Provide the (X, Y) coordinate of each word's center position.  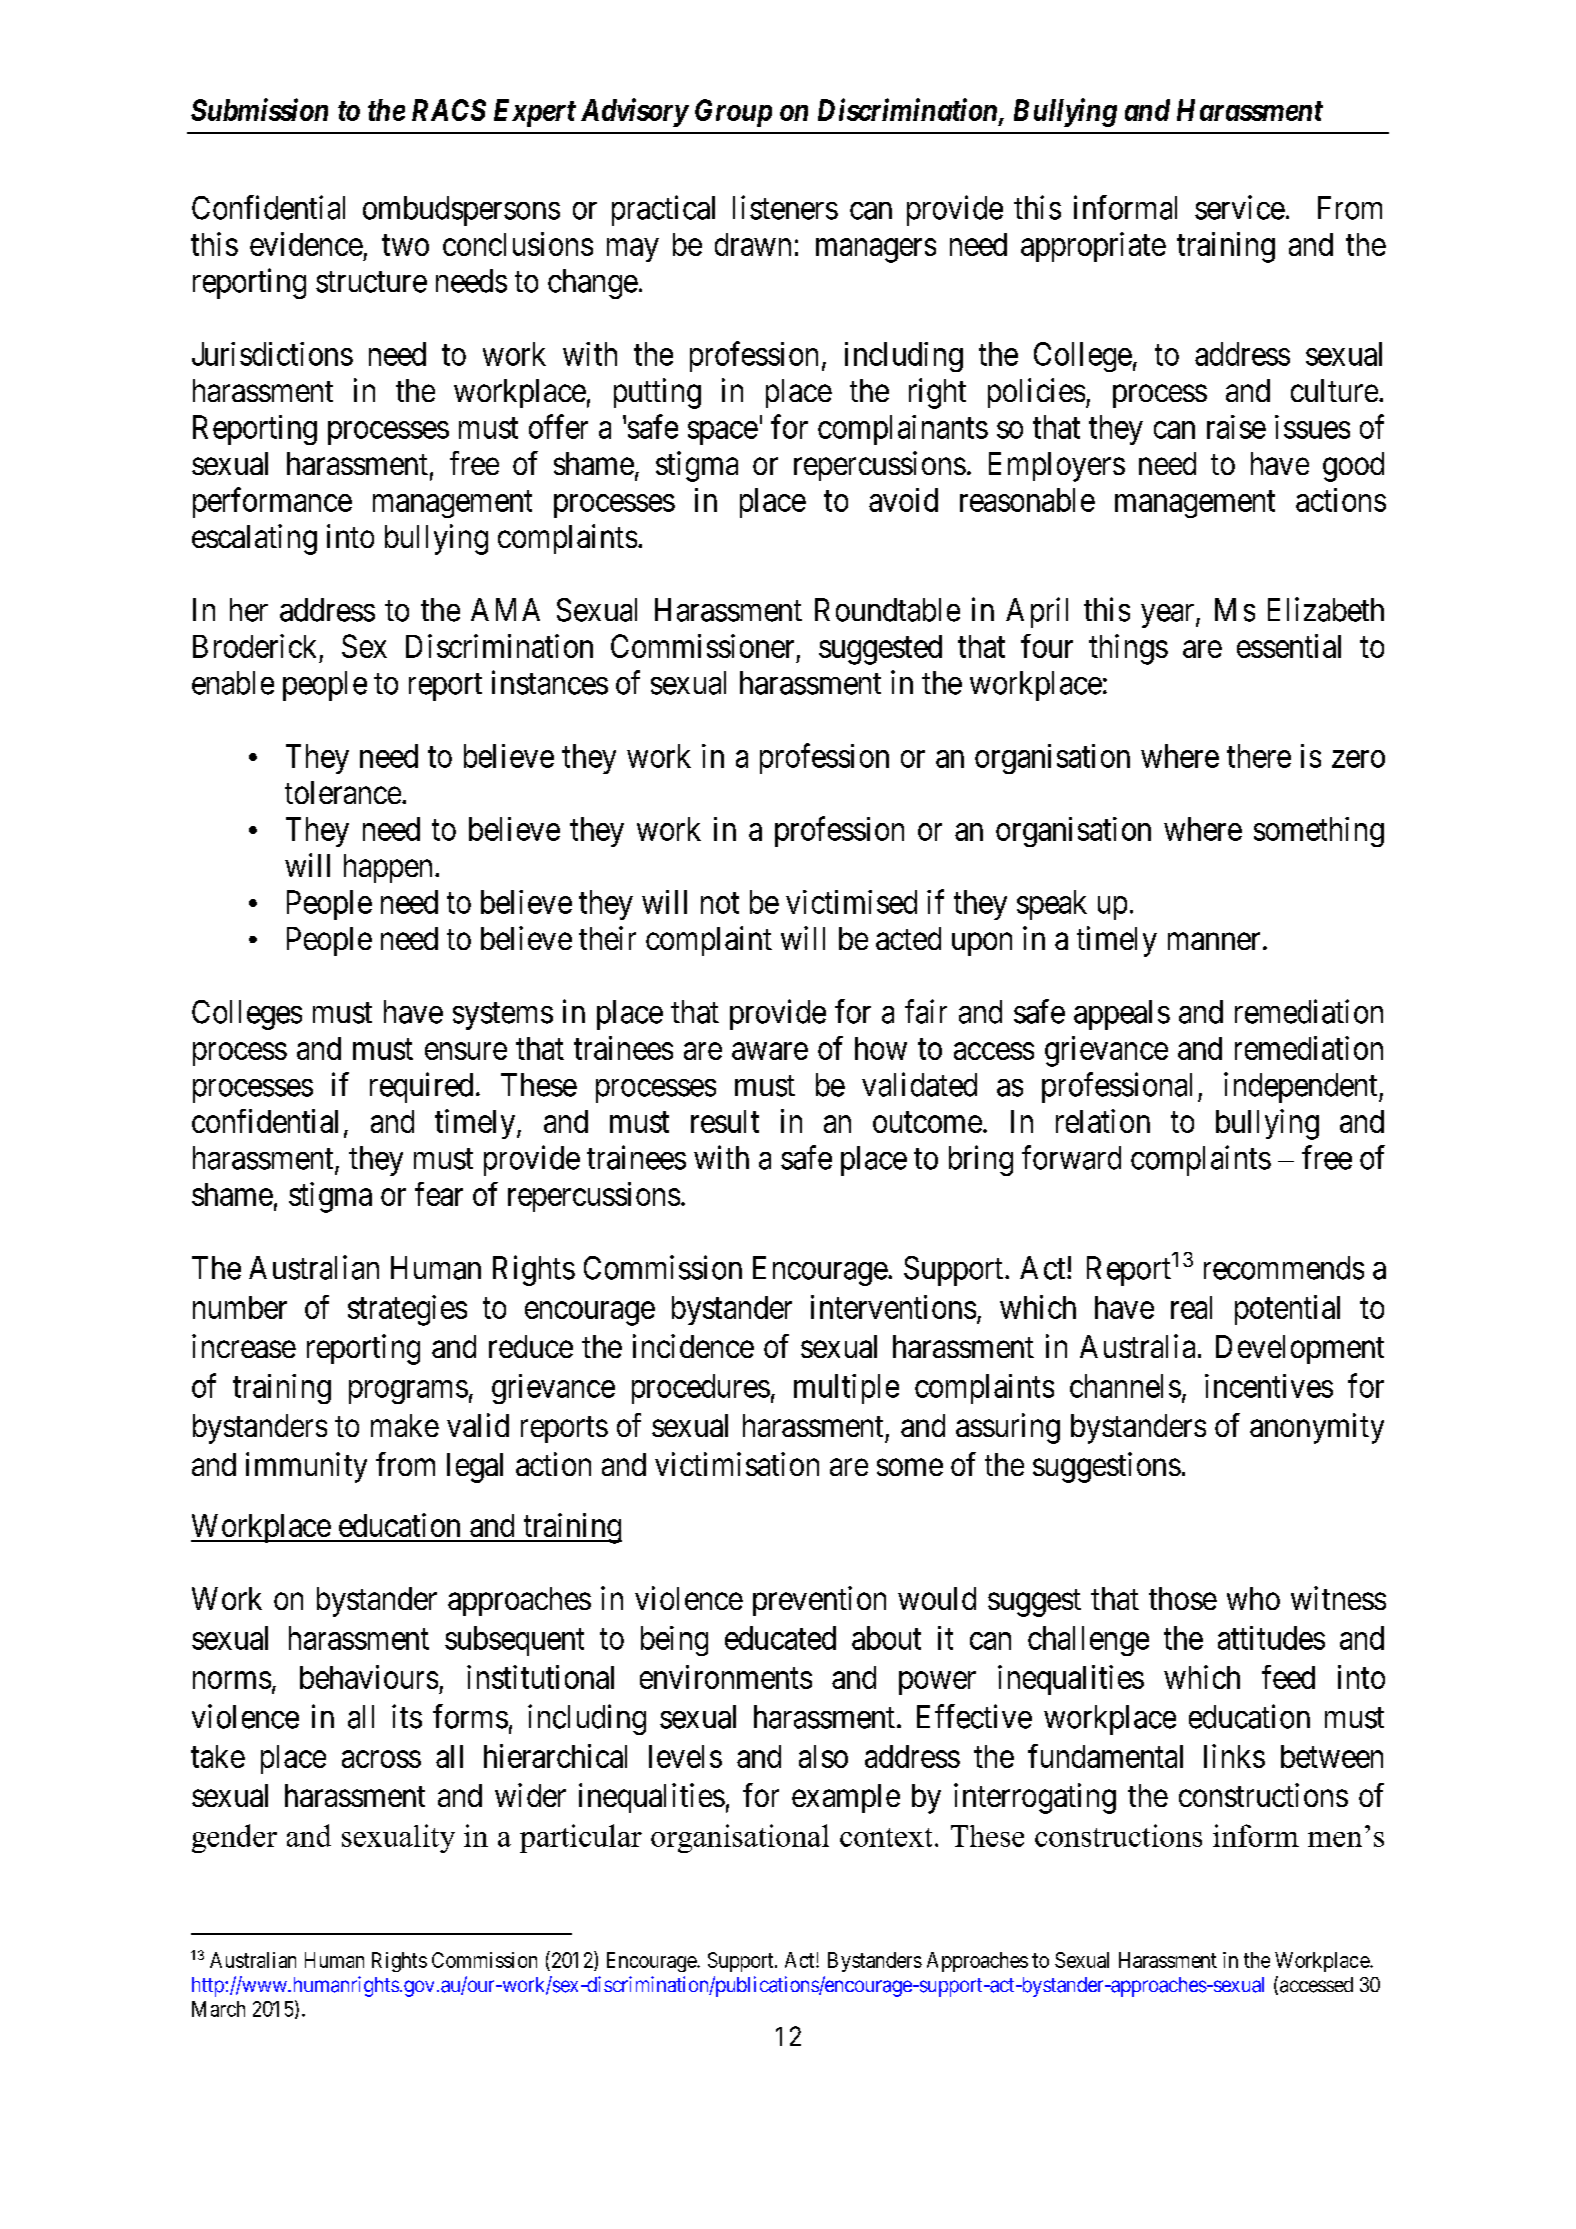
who (1253, 1598)
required (421, 1087)
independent (1302, 1087)
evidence (306, 244)
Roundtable (887, 610)
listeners (785, 207)
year (1169, 616)
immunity (306, 1467)
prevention (819, 1601)
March (218, 2009)
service (1240, 207)
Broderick (254, 646)
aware (770, 1051)
